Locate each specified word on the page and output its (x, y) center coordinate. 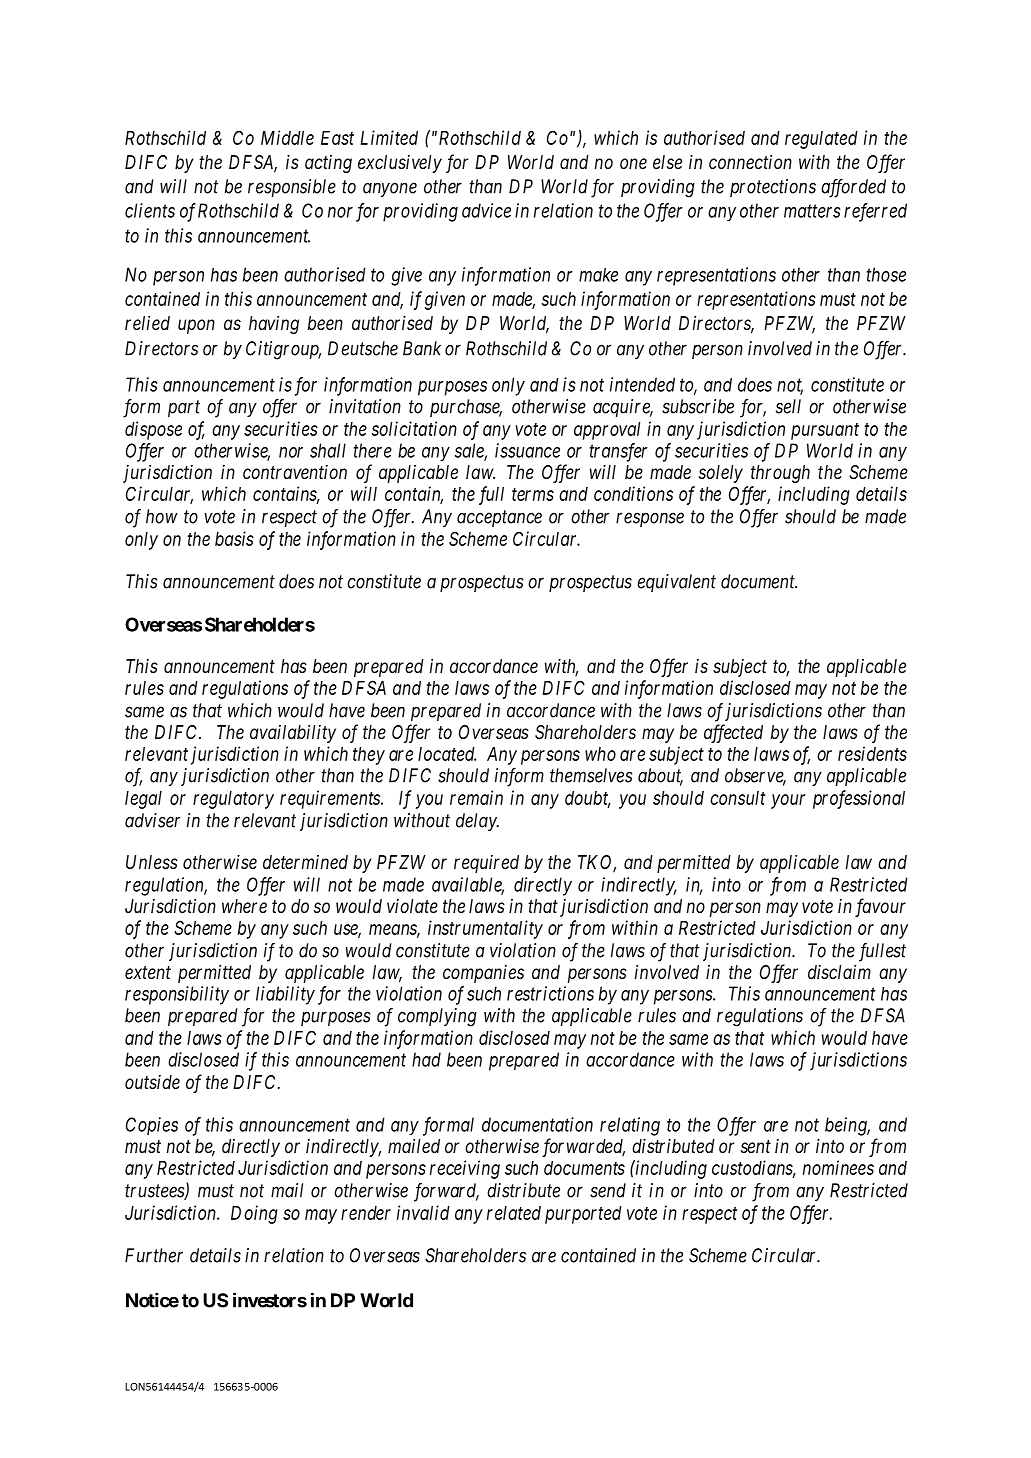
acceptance (499, 518)
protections (773, 188)
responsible (292, 188)
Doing (254, 1214)
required (486, 864)
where (244, 906)
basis (234, 538)
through (780, 474)
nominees (838, 1167)
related (514, 1213)
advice (486, 210)
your (788, 801)
